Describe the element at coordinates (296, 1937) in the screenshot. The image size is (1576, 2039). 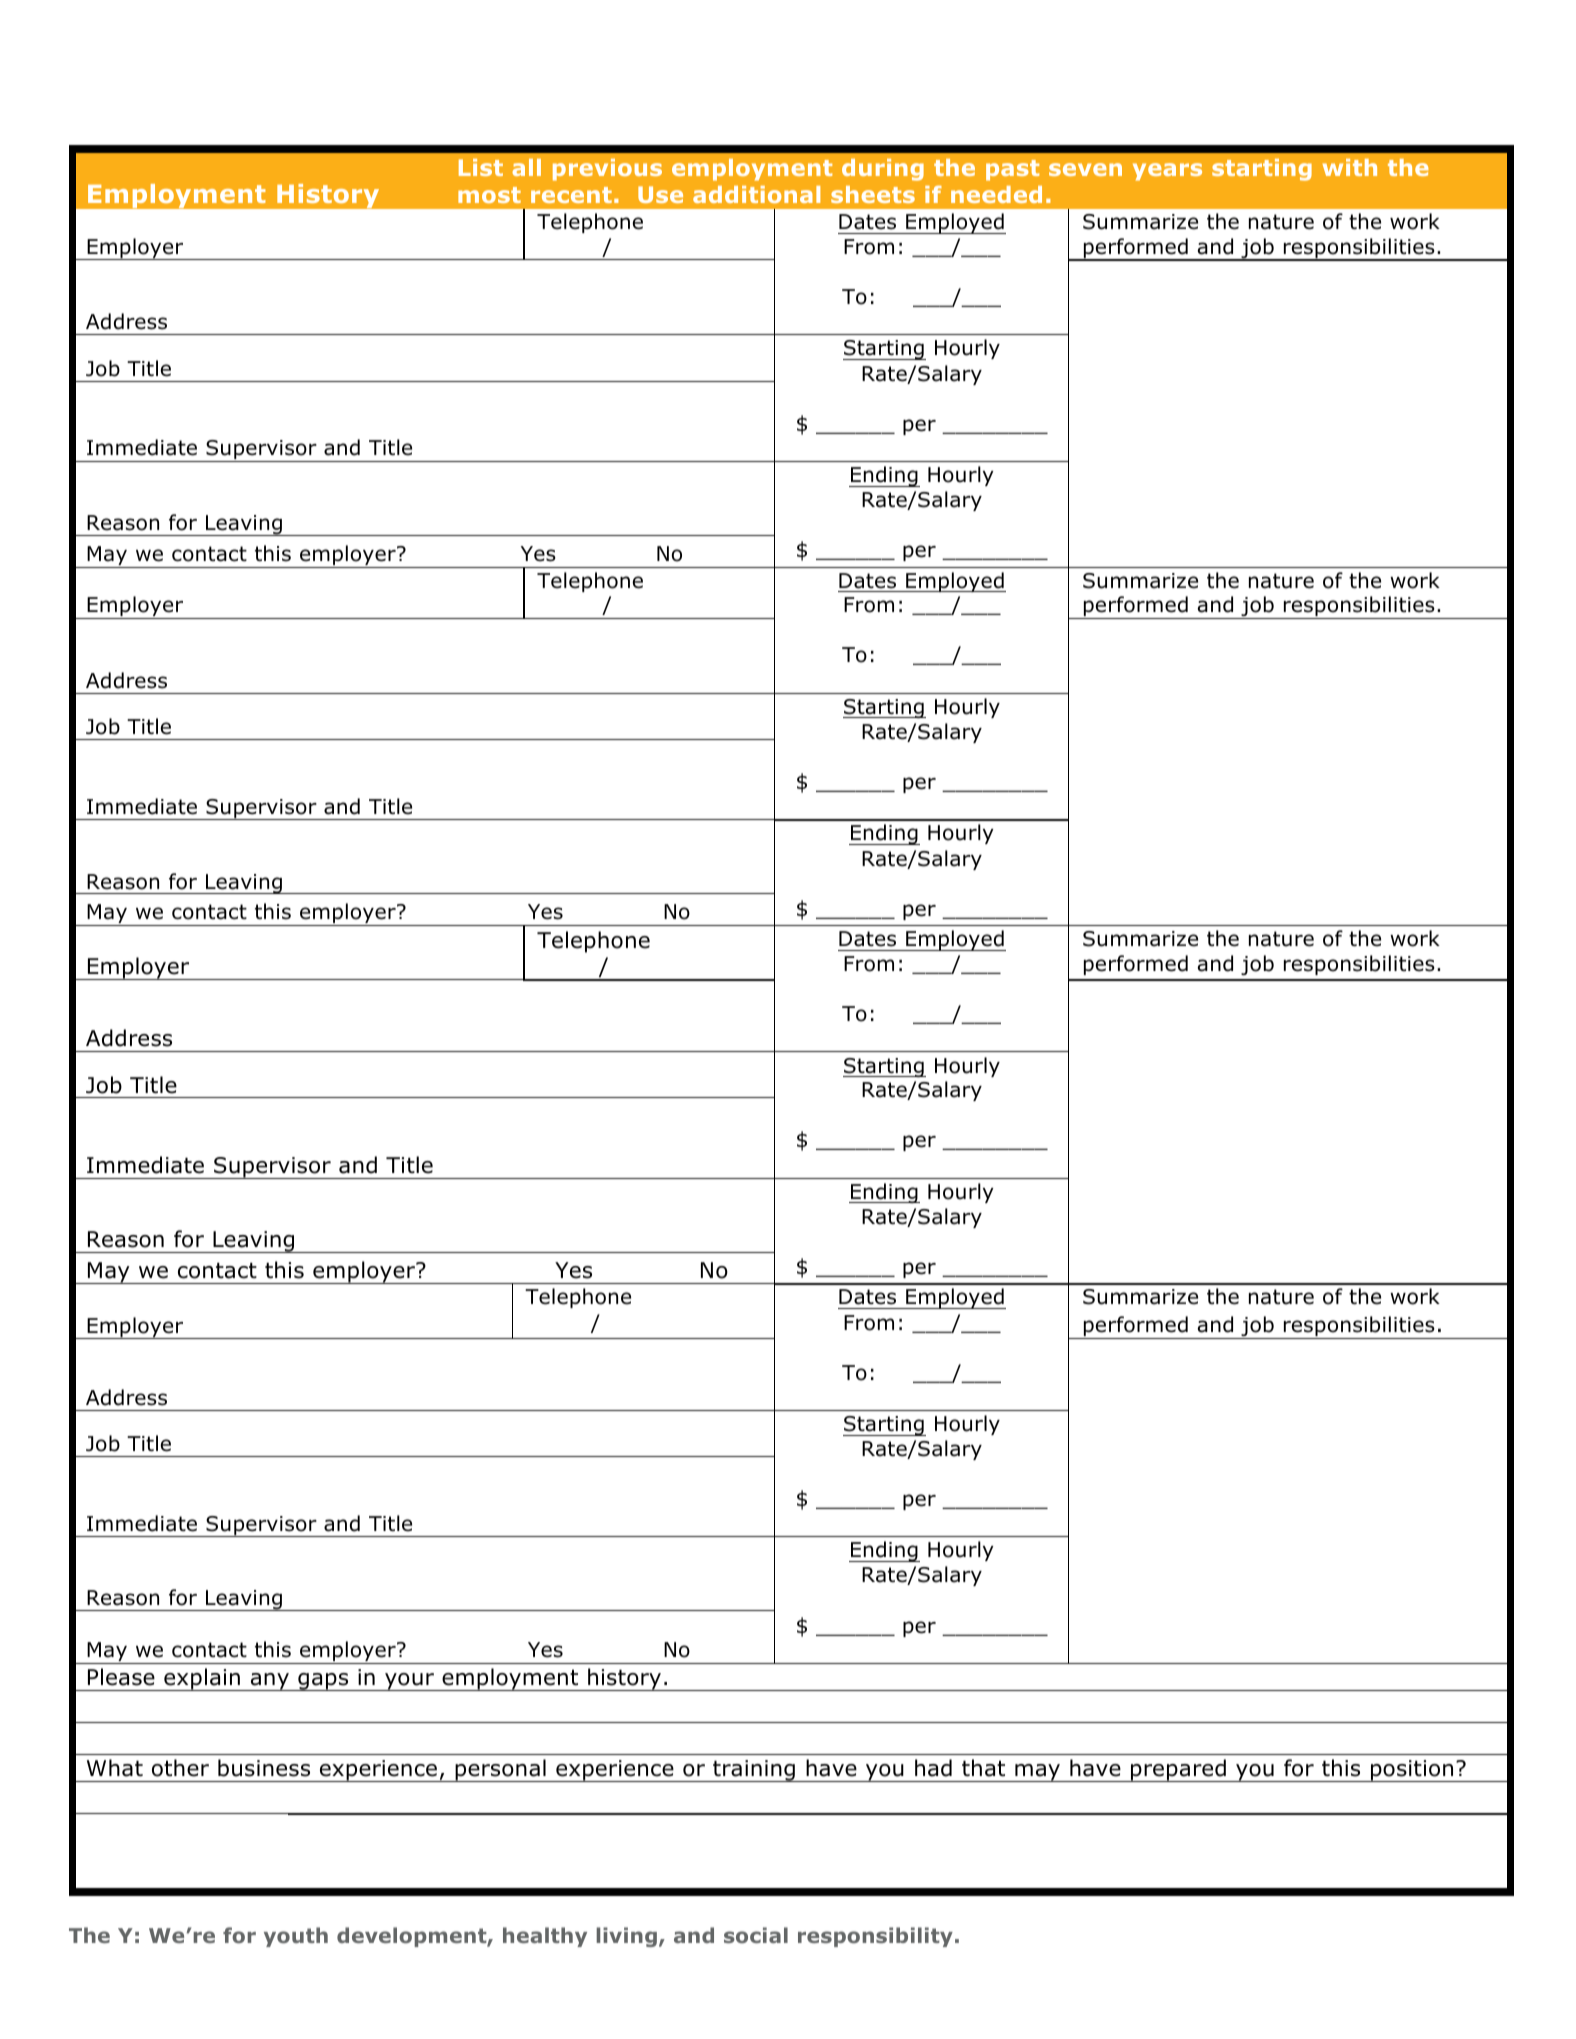
I see `youth` at that location.
